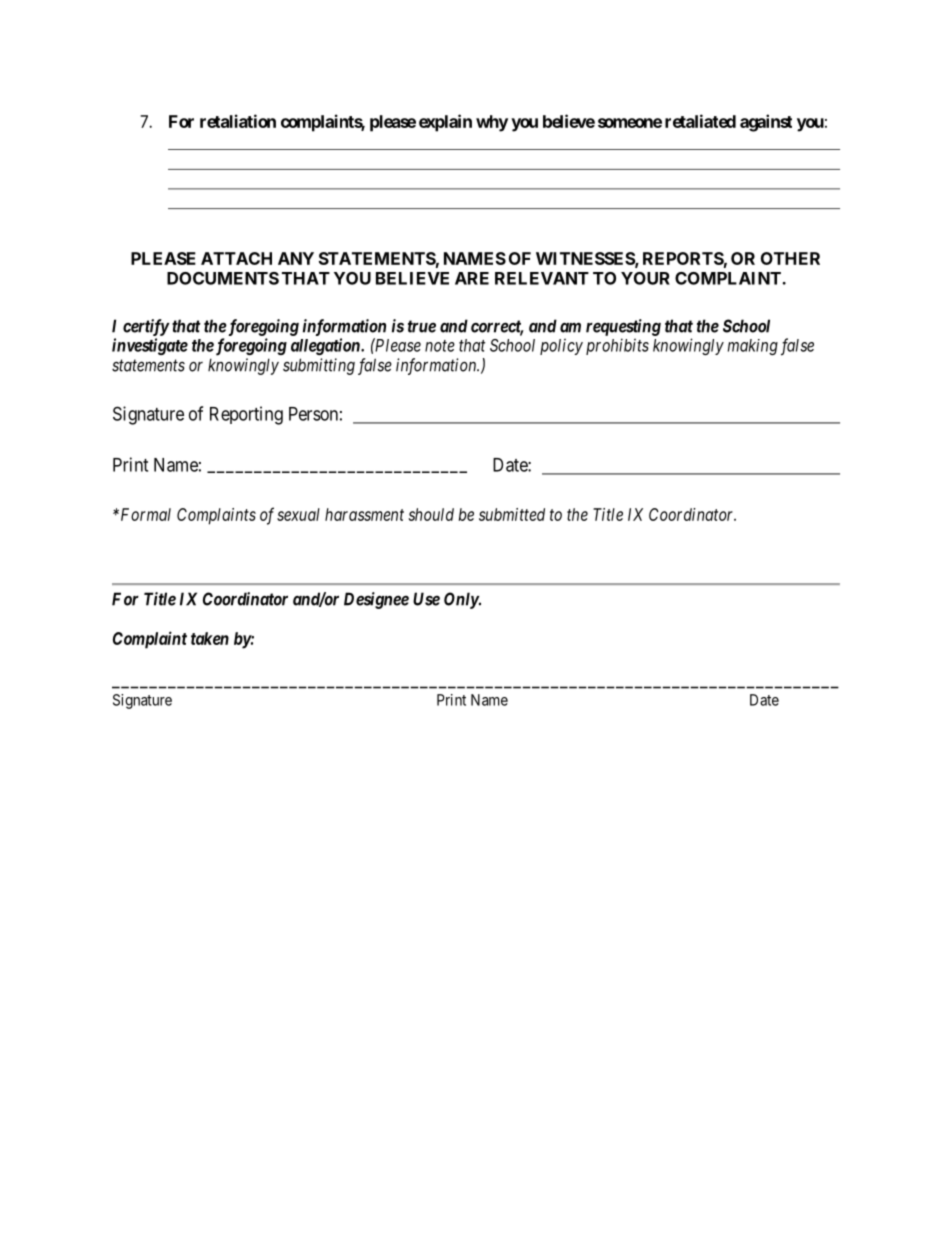 The image size is (952, 1233). Describe the element at coordinates (238, 121) in the page. I see `retaliation` at that location.
